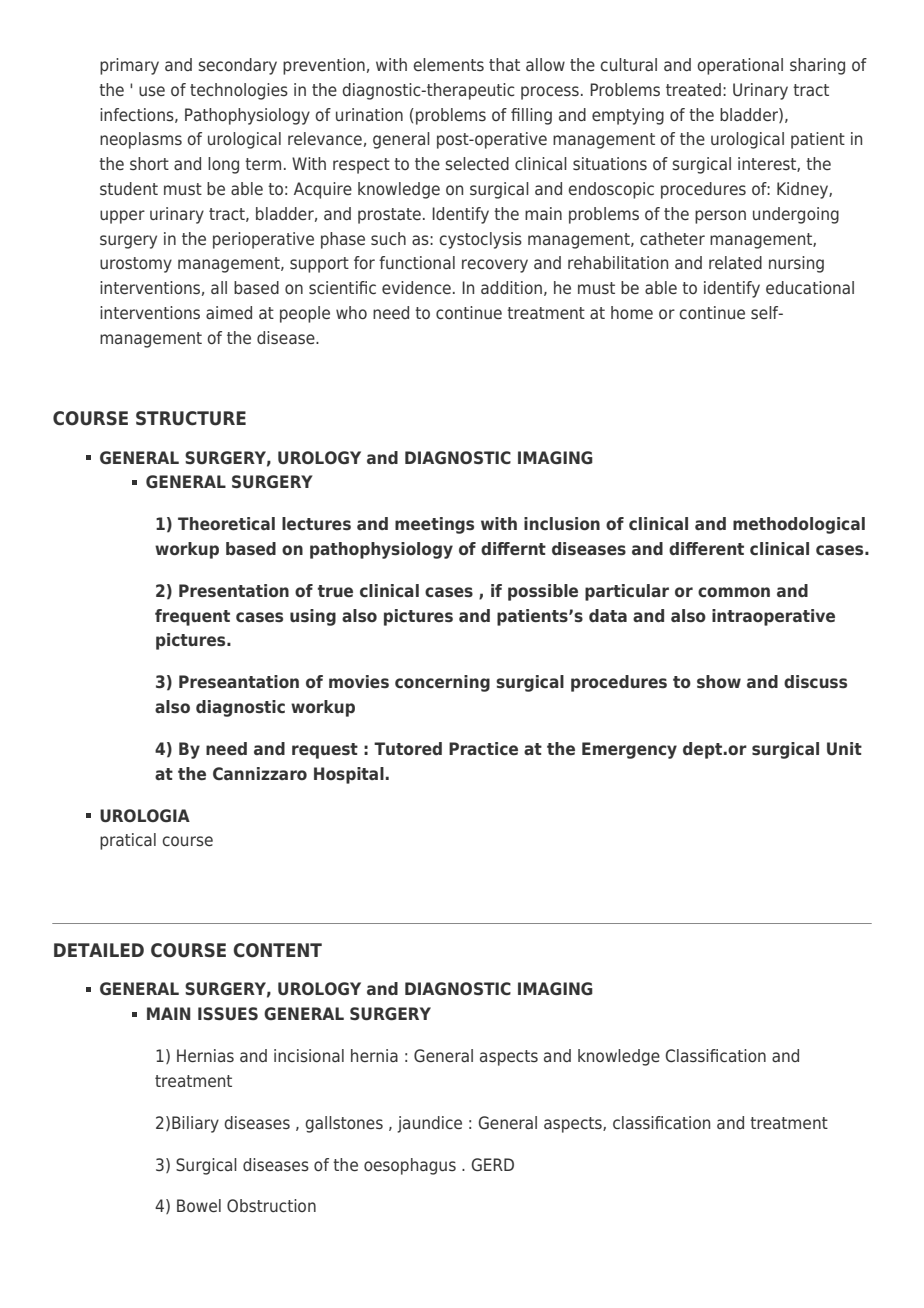 The image size is (924, 1308). Describe the element at coordinates (192, 617) in the page. I see `frequent` at that location.
